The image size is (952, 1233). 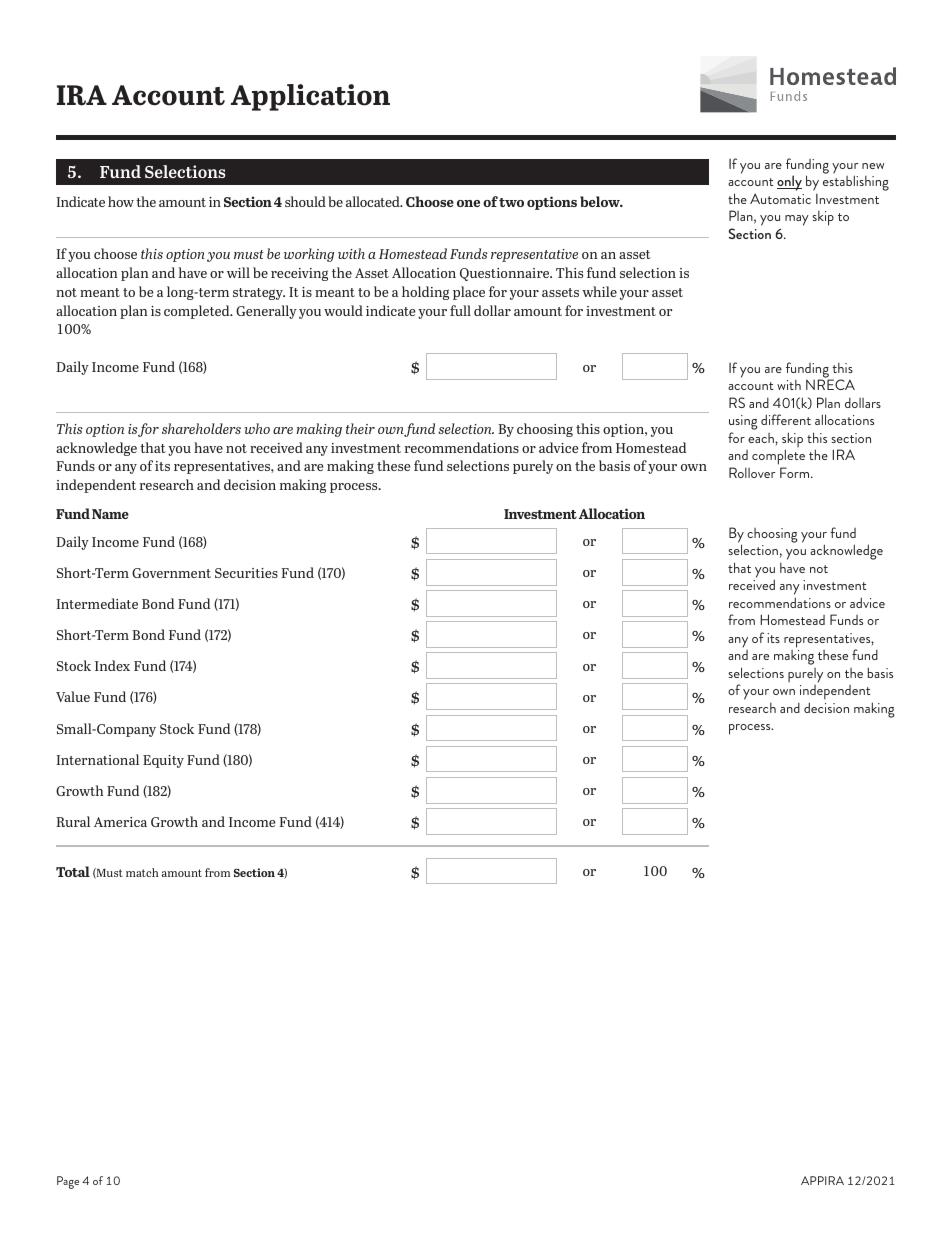 I want to click on Equity, so click(x=163, y=761).
